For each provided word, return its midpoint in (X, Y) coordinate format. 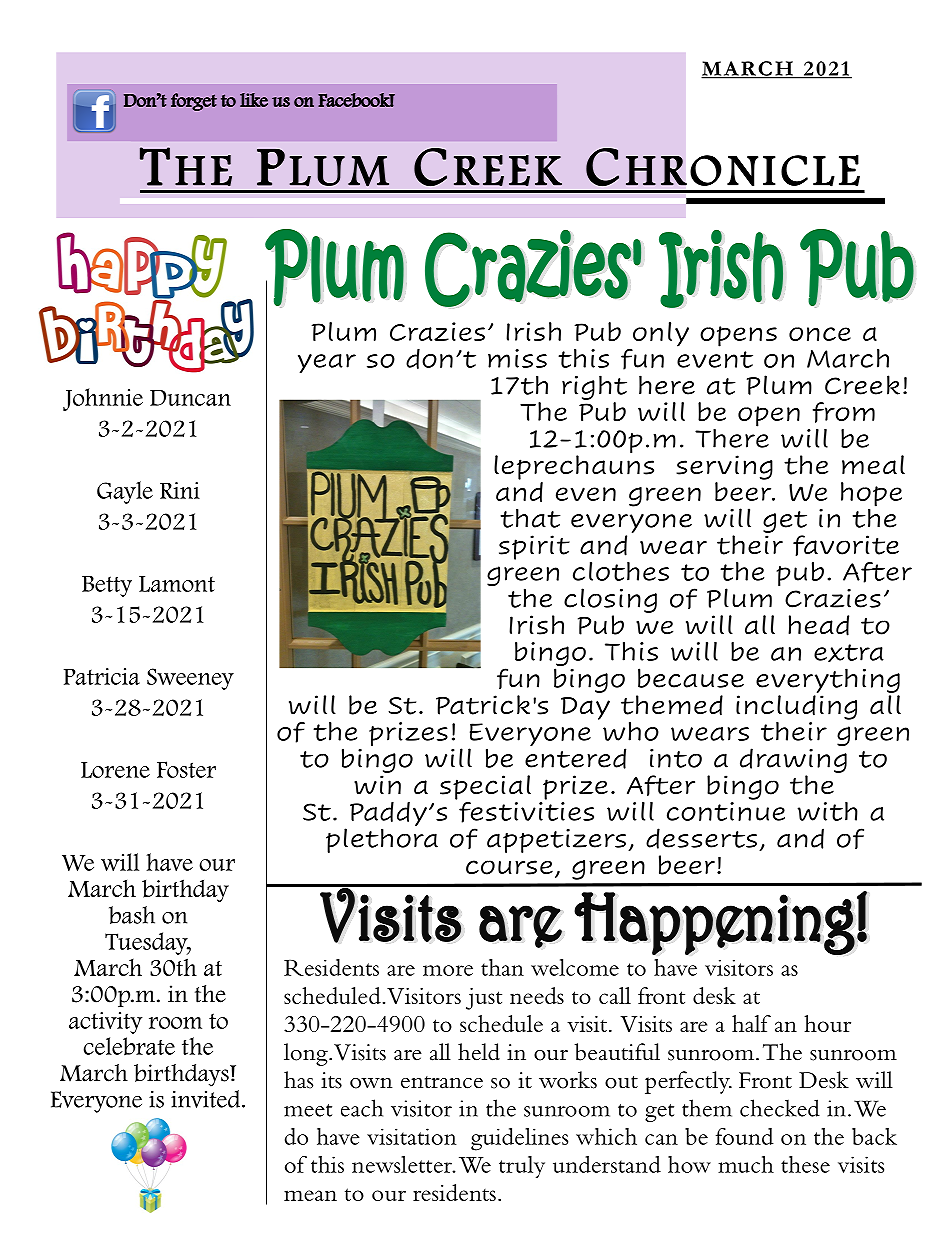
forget (194, 102)
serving (724, 467)
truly (522, 1167)
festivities (526, 811)
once (820, 334)
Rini (180, 490)
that (530, 518)
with (828, 811)
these (805, 1164)
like (254, 100)
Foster (186, 769)
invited (207, 1099)
